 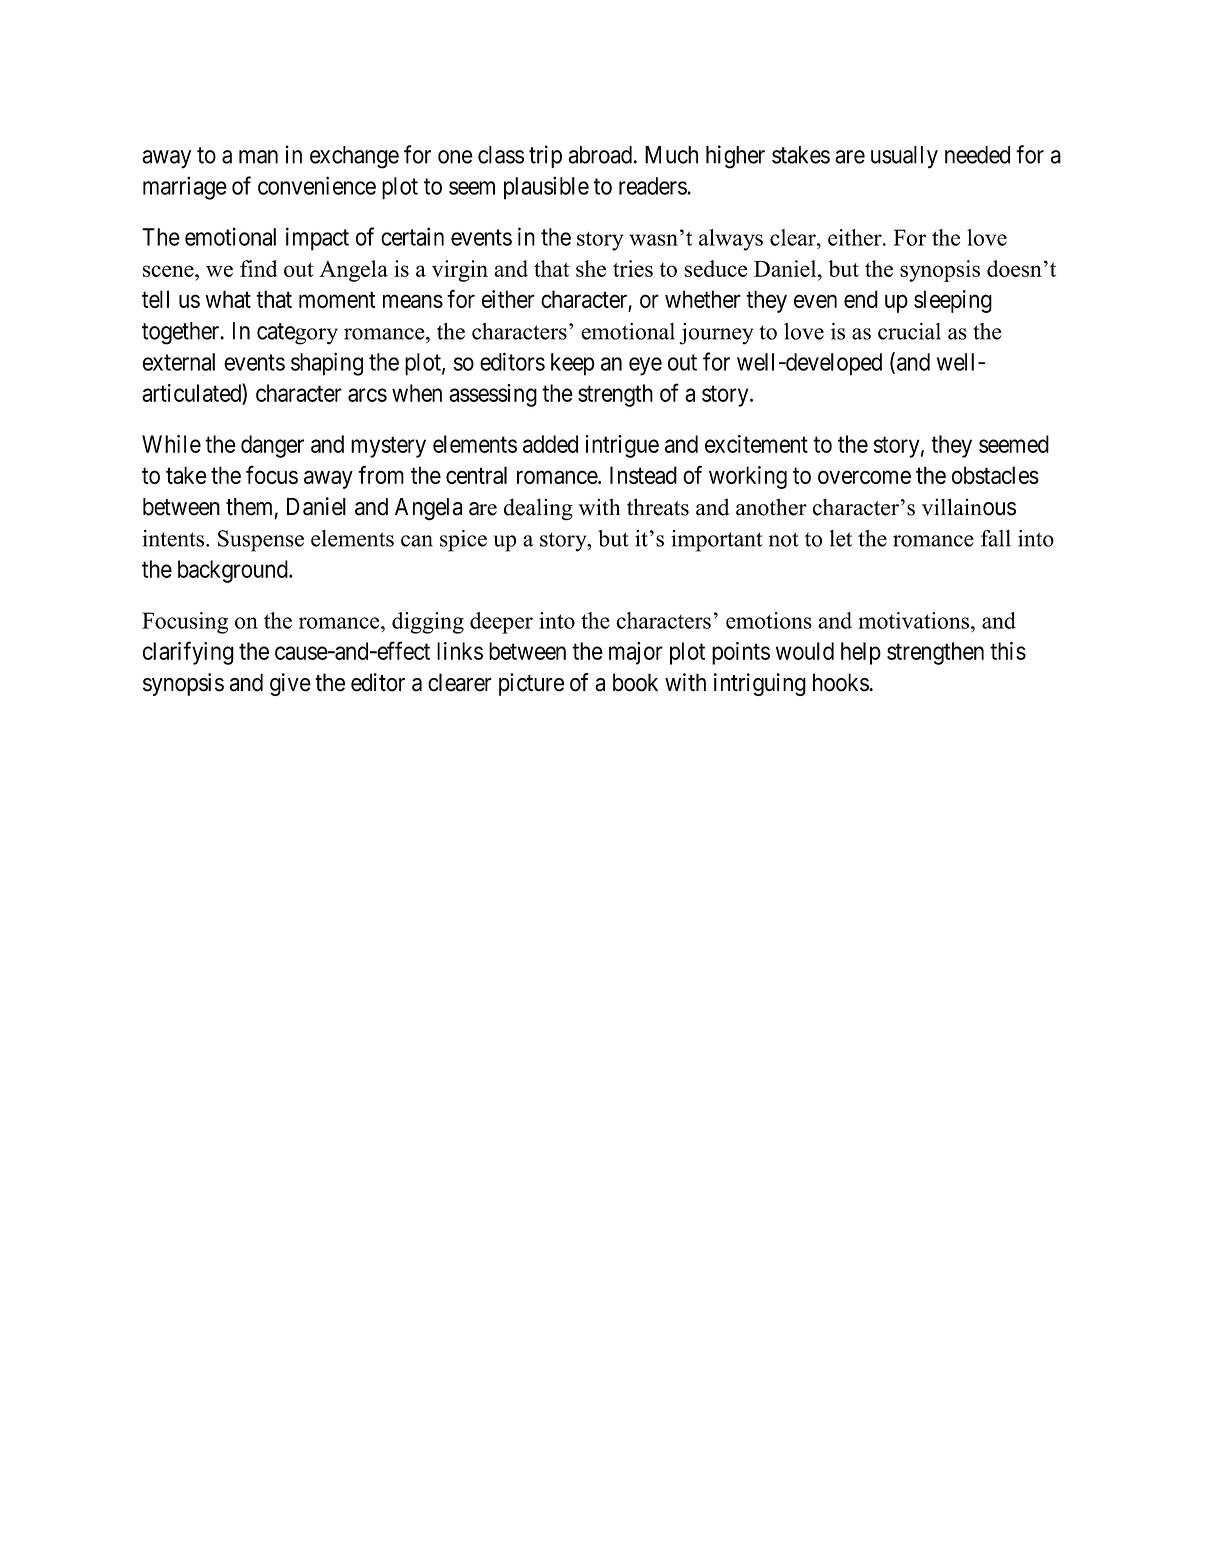 What do you see at coordinates (327, 364) in the screenshot?
I see `shaping` at bounding box center [327, 364].
